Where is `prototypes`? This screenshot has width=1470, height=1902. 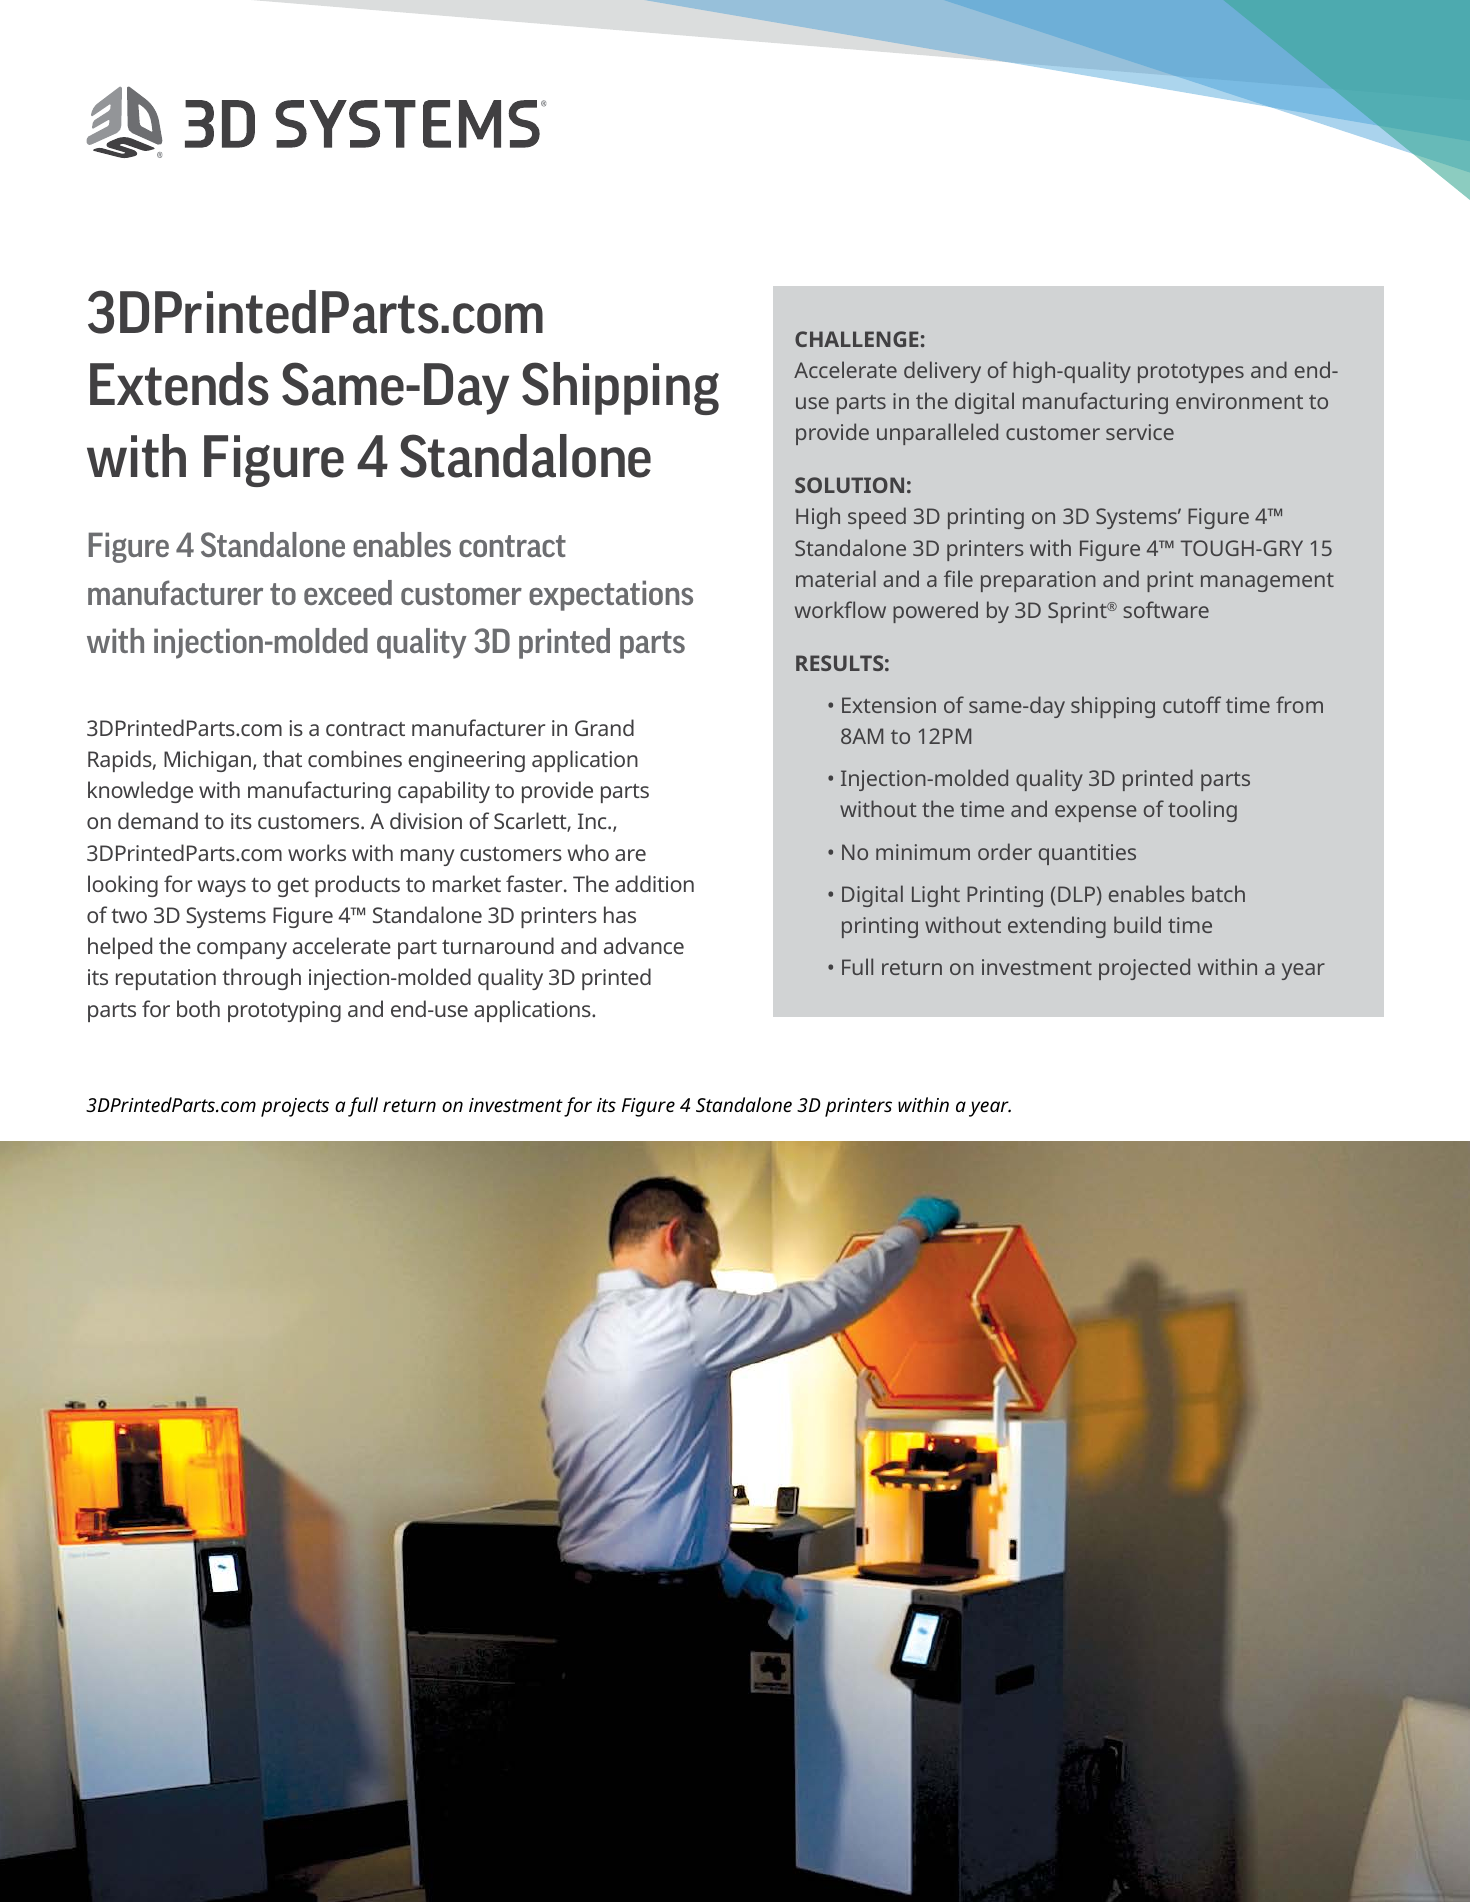 prototypes is located at coordinates (1191, 373).
